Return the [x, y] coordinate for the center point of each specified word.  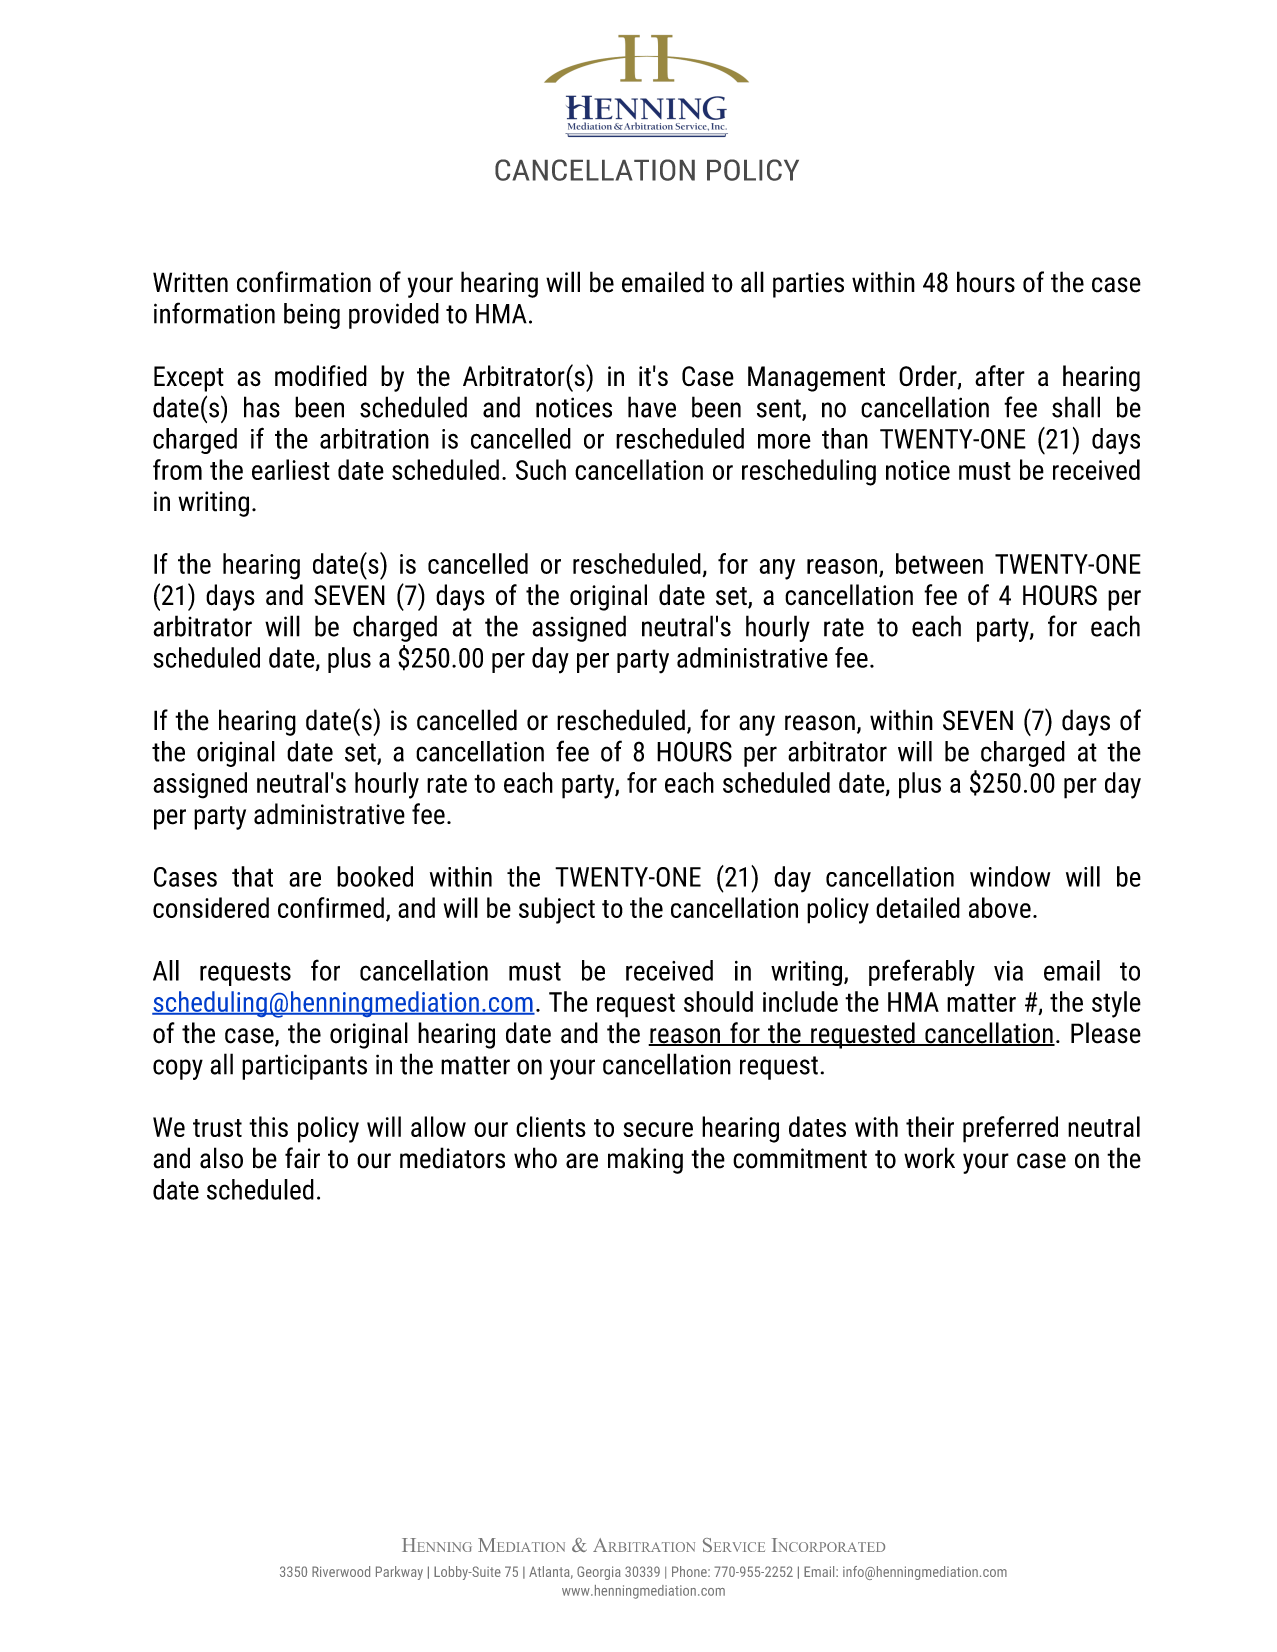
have [652, 407]
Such [541, 469]
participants [304, 1067]
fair [302, 1158]
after [1000, 376]
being [312, 316]
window [1010, 876]
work [929, 1158]
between [939, 563]
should [718, 1001]
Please [1106, 1033]
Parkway [399, 1573]
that [252, 876]
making [645, 1160]
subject [557, 910]
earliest [291, 469]
